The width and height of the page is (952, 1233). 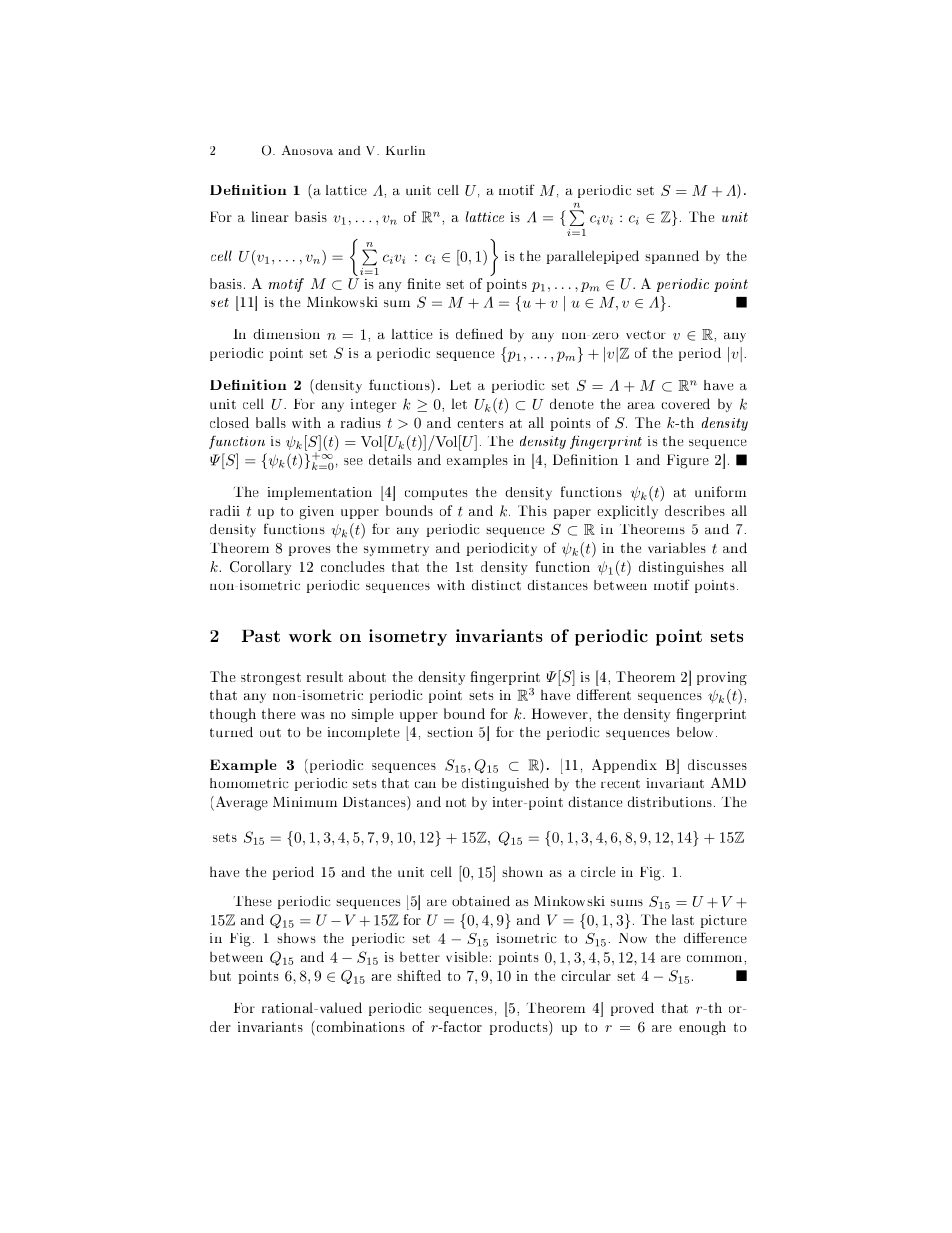 What do you see at coordinates (419, 975) in the page?
I see `shifted` at bounding box center [419, 975].
